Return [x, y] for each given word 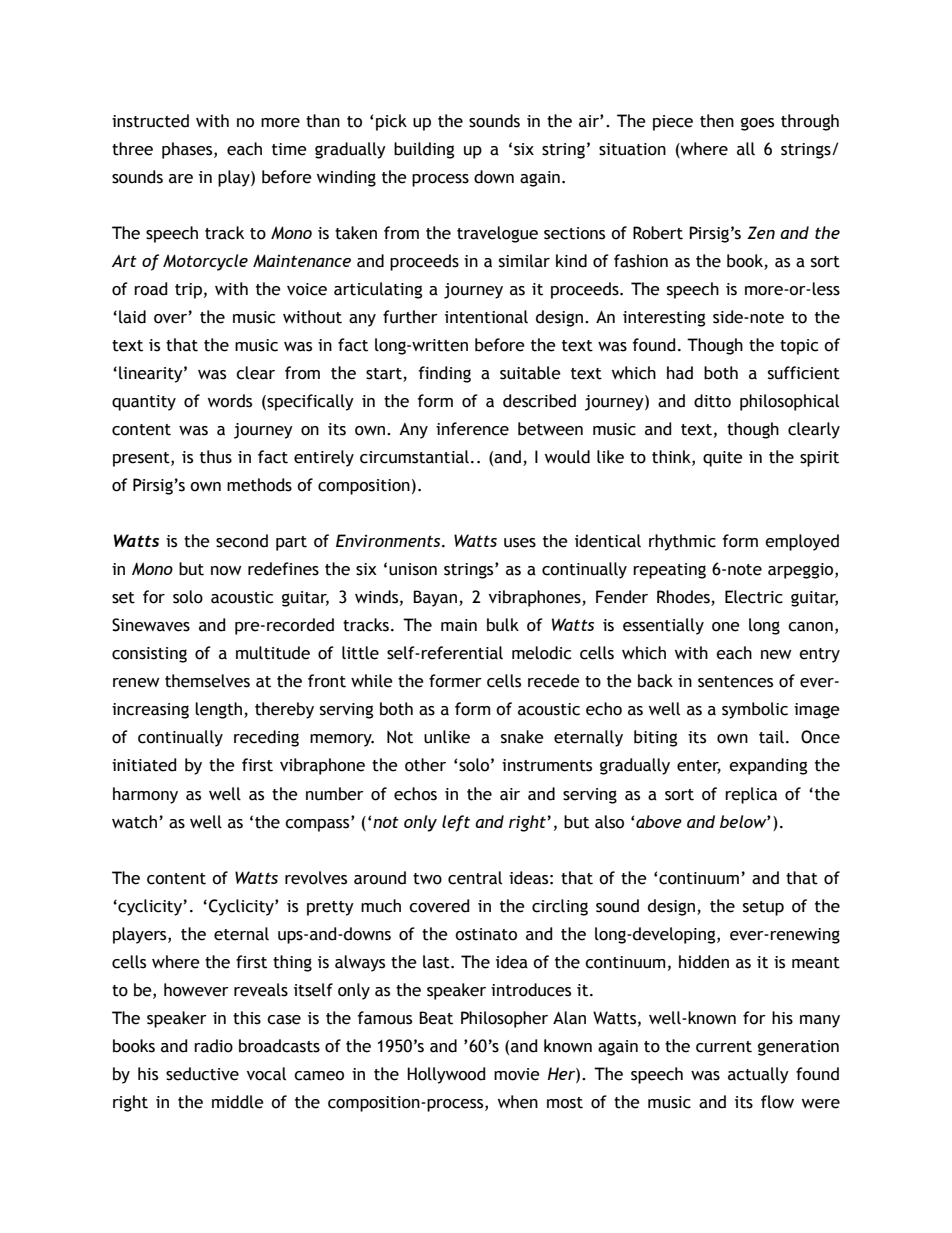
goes [757, 124]
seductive [202, 1074]
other [425, 765]
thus [216, 457]
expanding [768, 766]
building [424, 150]
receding [266, 738]
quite [723, 459]
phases [188, 150]
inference [472, 429]
